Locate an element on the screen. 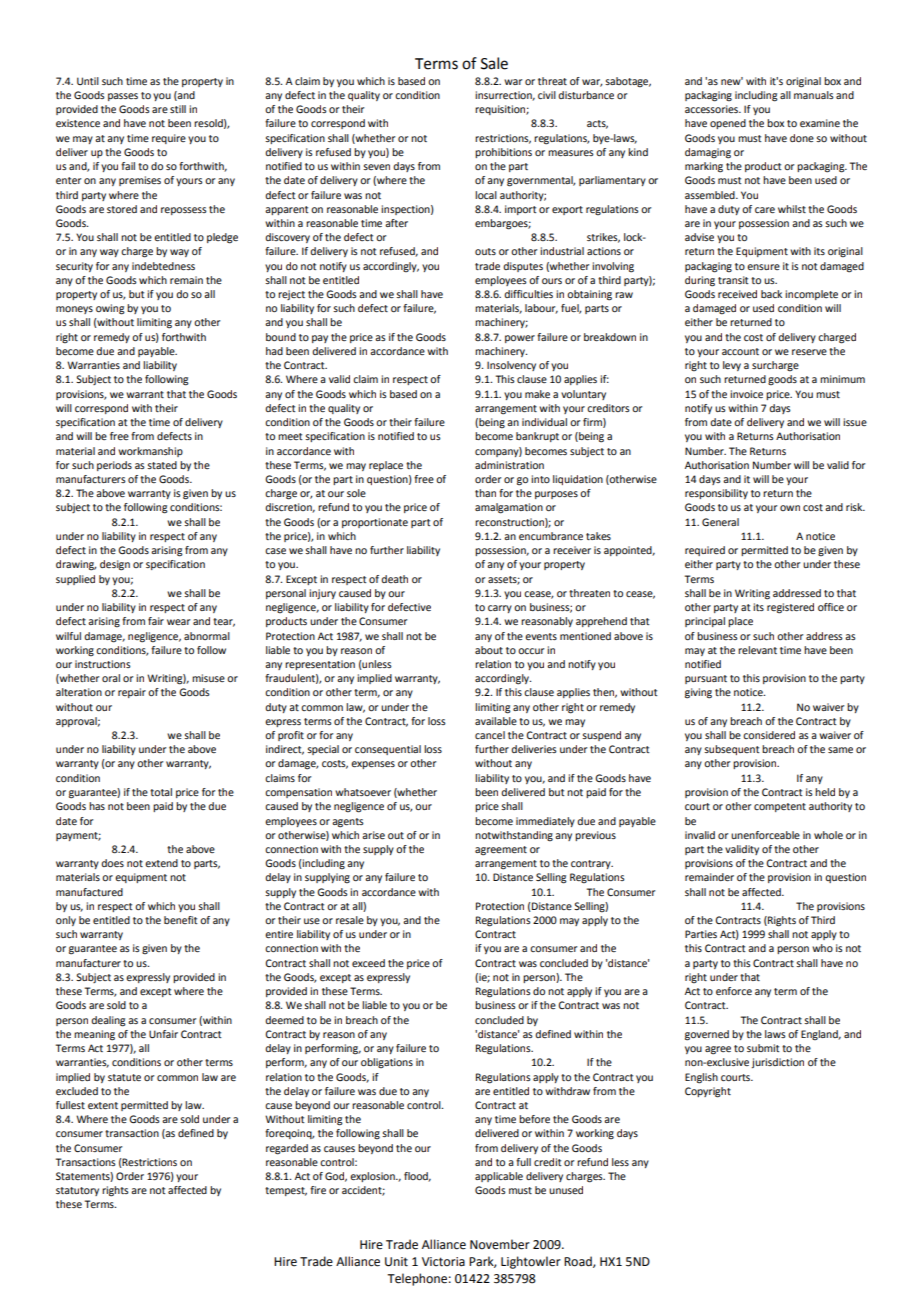  responsibility is located at coordinates (716, 494).
